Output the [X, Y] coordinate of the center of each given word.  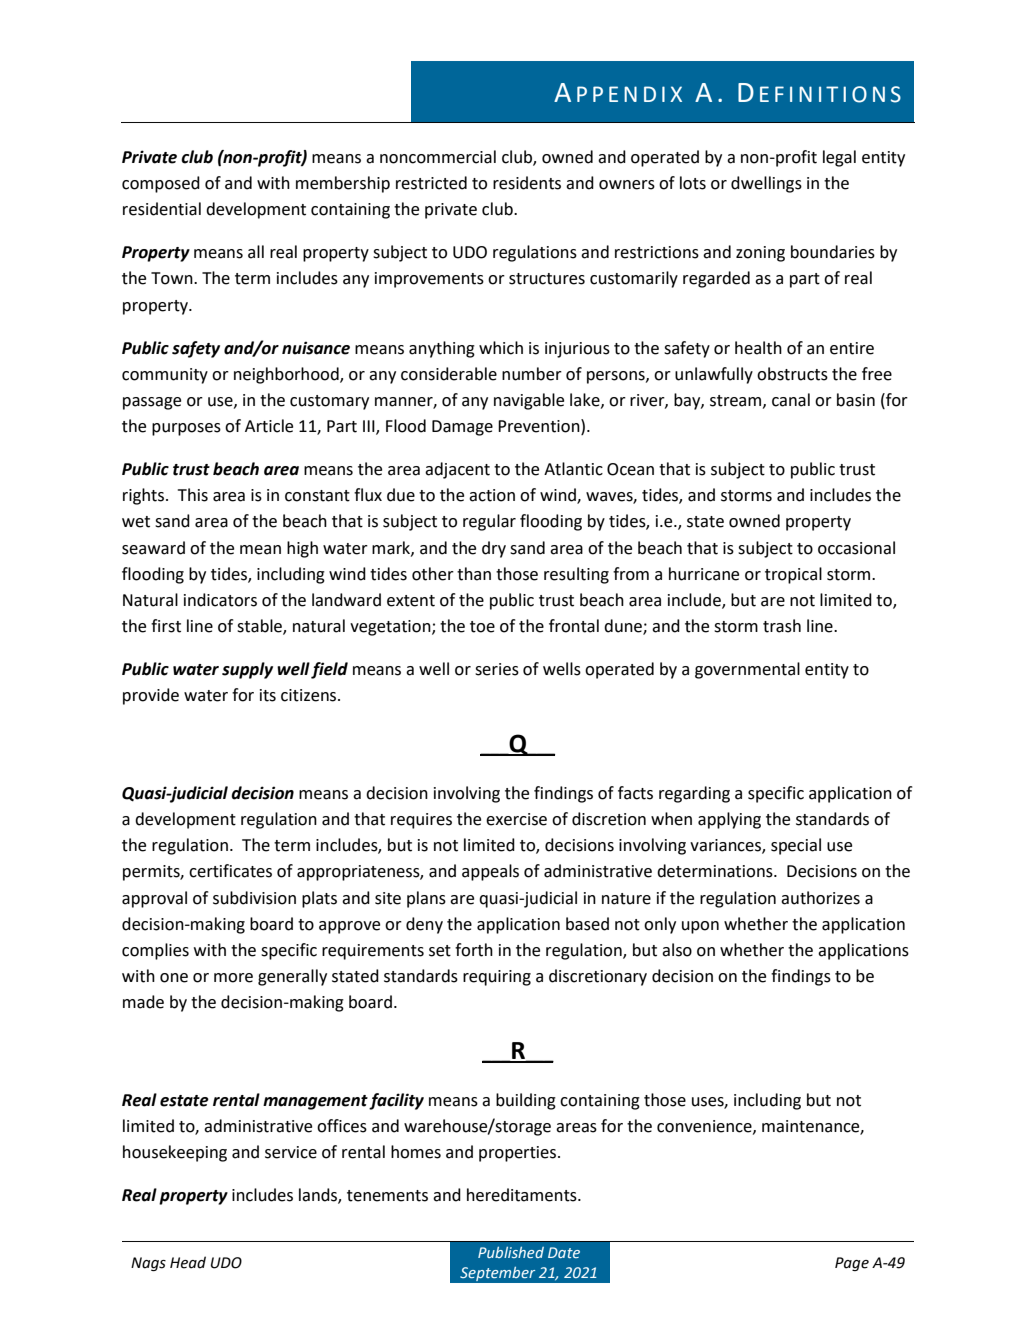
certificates [230, 871]
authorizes [820, 898]
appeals [490, 872]
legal [839, 158]
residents [527, 183]
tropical [793, 575]
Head [188, 1262]
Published [511, 1252]
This [193, 495]
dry [494, 549]
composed [161, 184]
